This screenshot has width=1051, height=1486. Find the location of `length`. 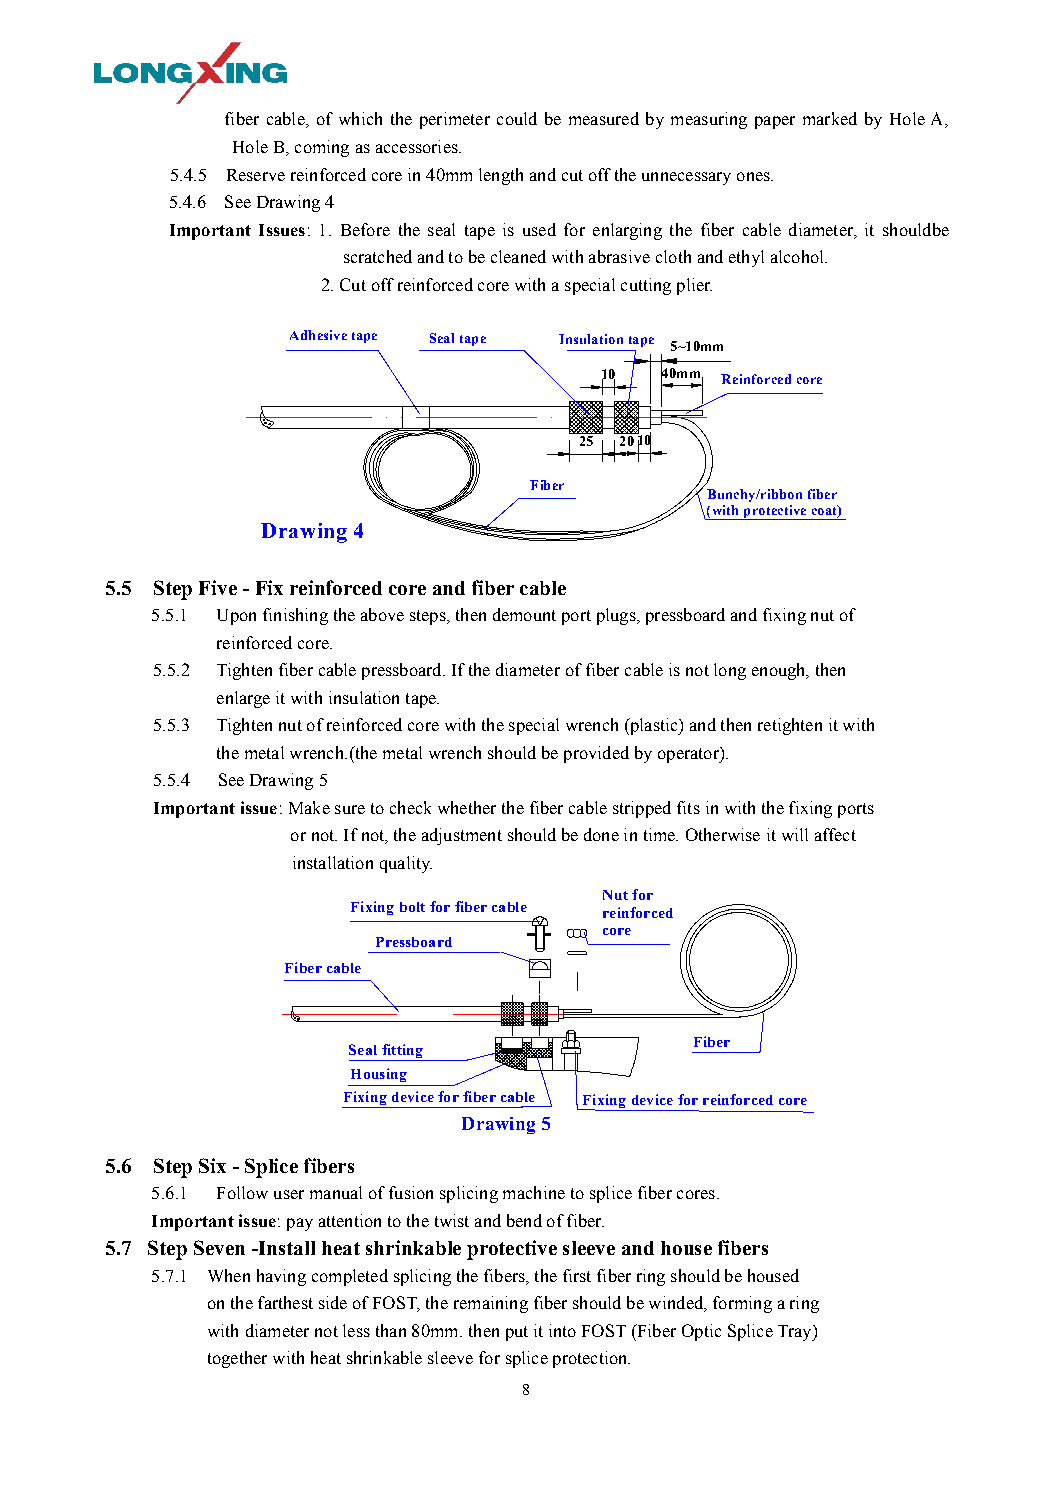

length is located at coordinates (501, 176).
